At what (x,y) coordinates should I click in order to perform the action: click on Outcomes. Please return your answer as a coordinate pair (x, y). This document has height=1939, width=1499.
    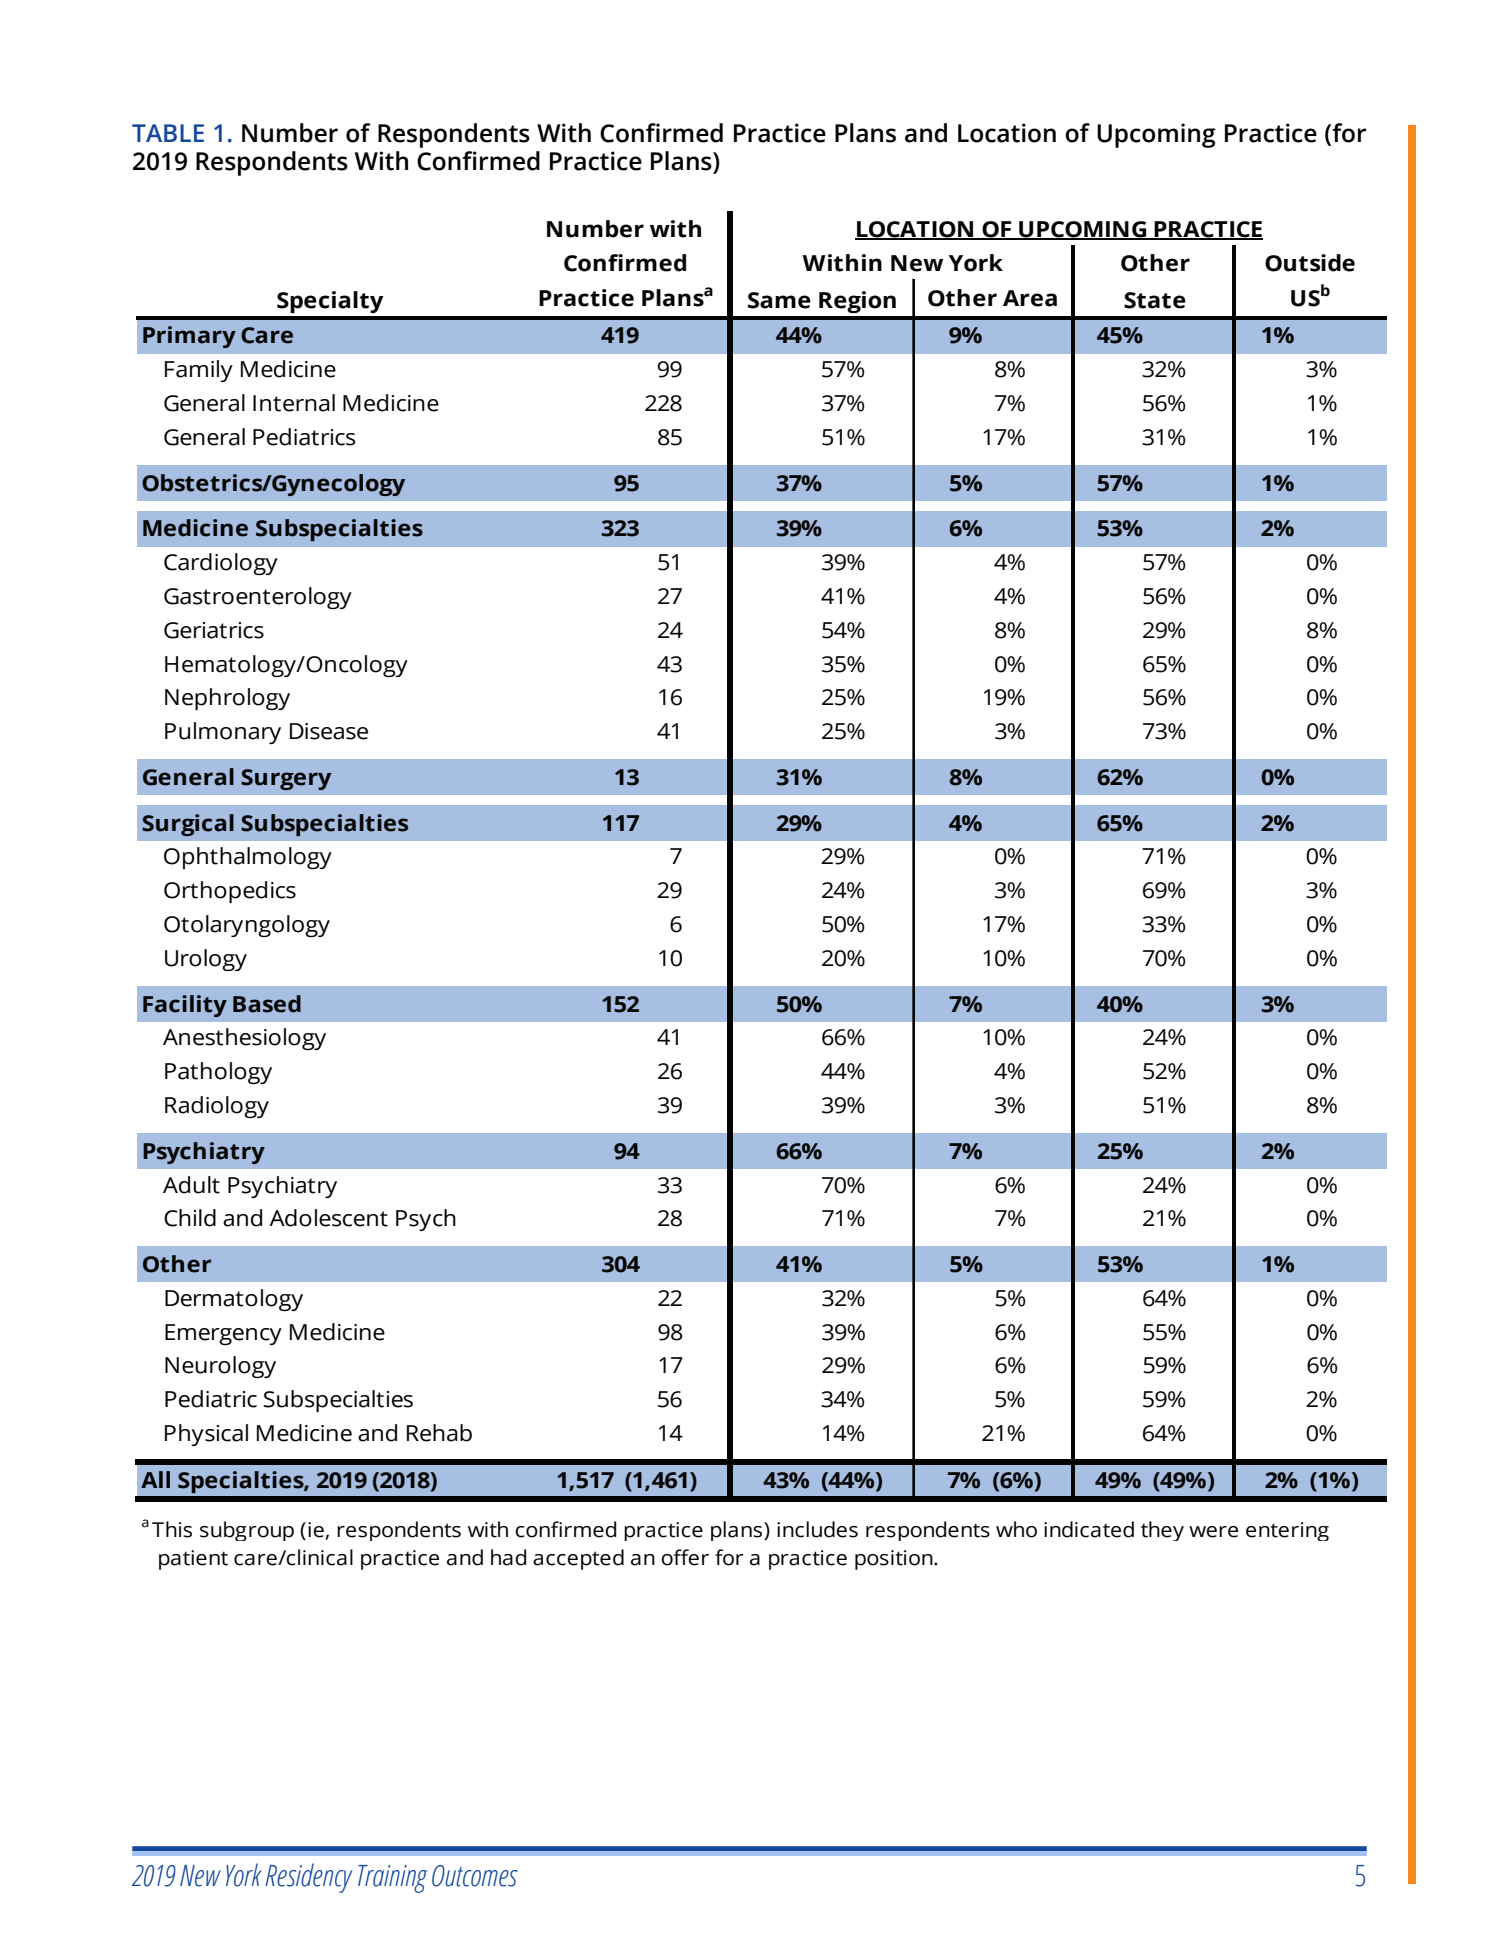
    Looking at the image, I should click on (475, 1876).
